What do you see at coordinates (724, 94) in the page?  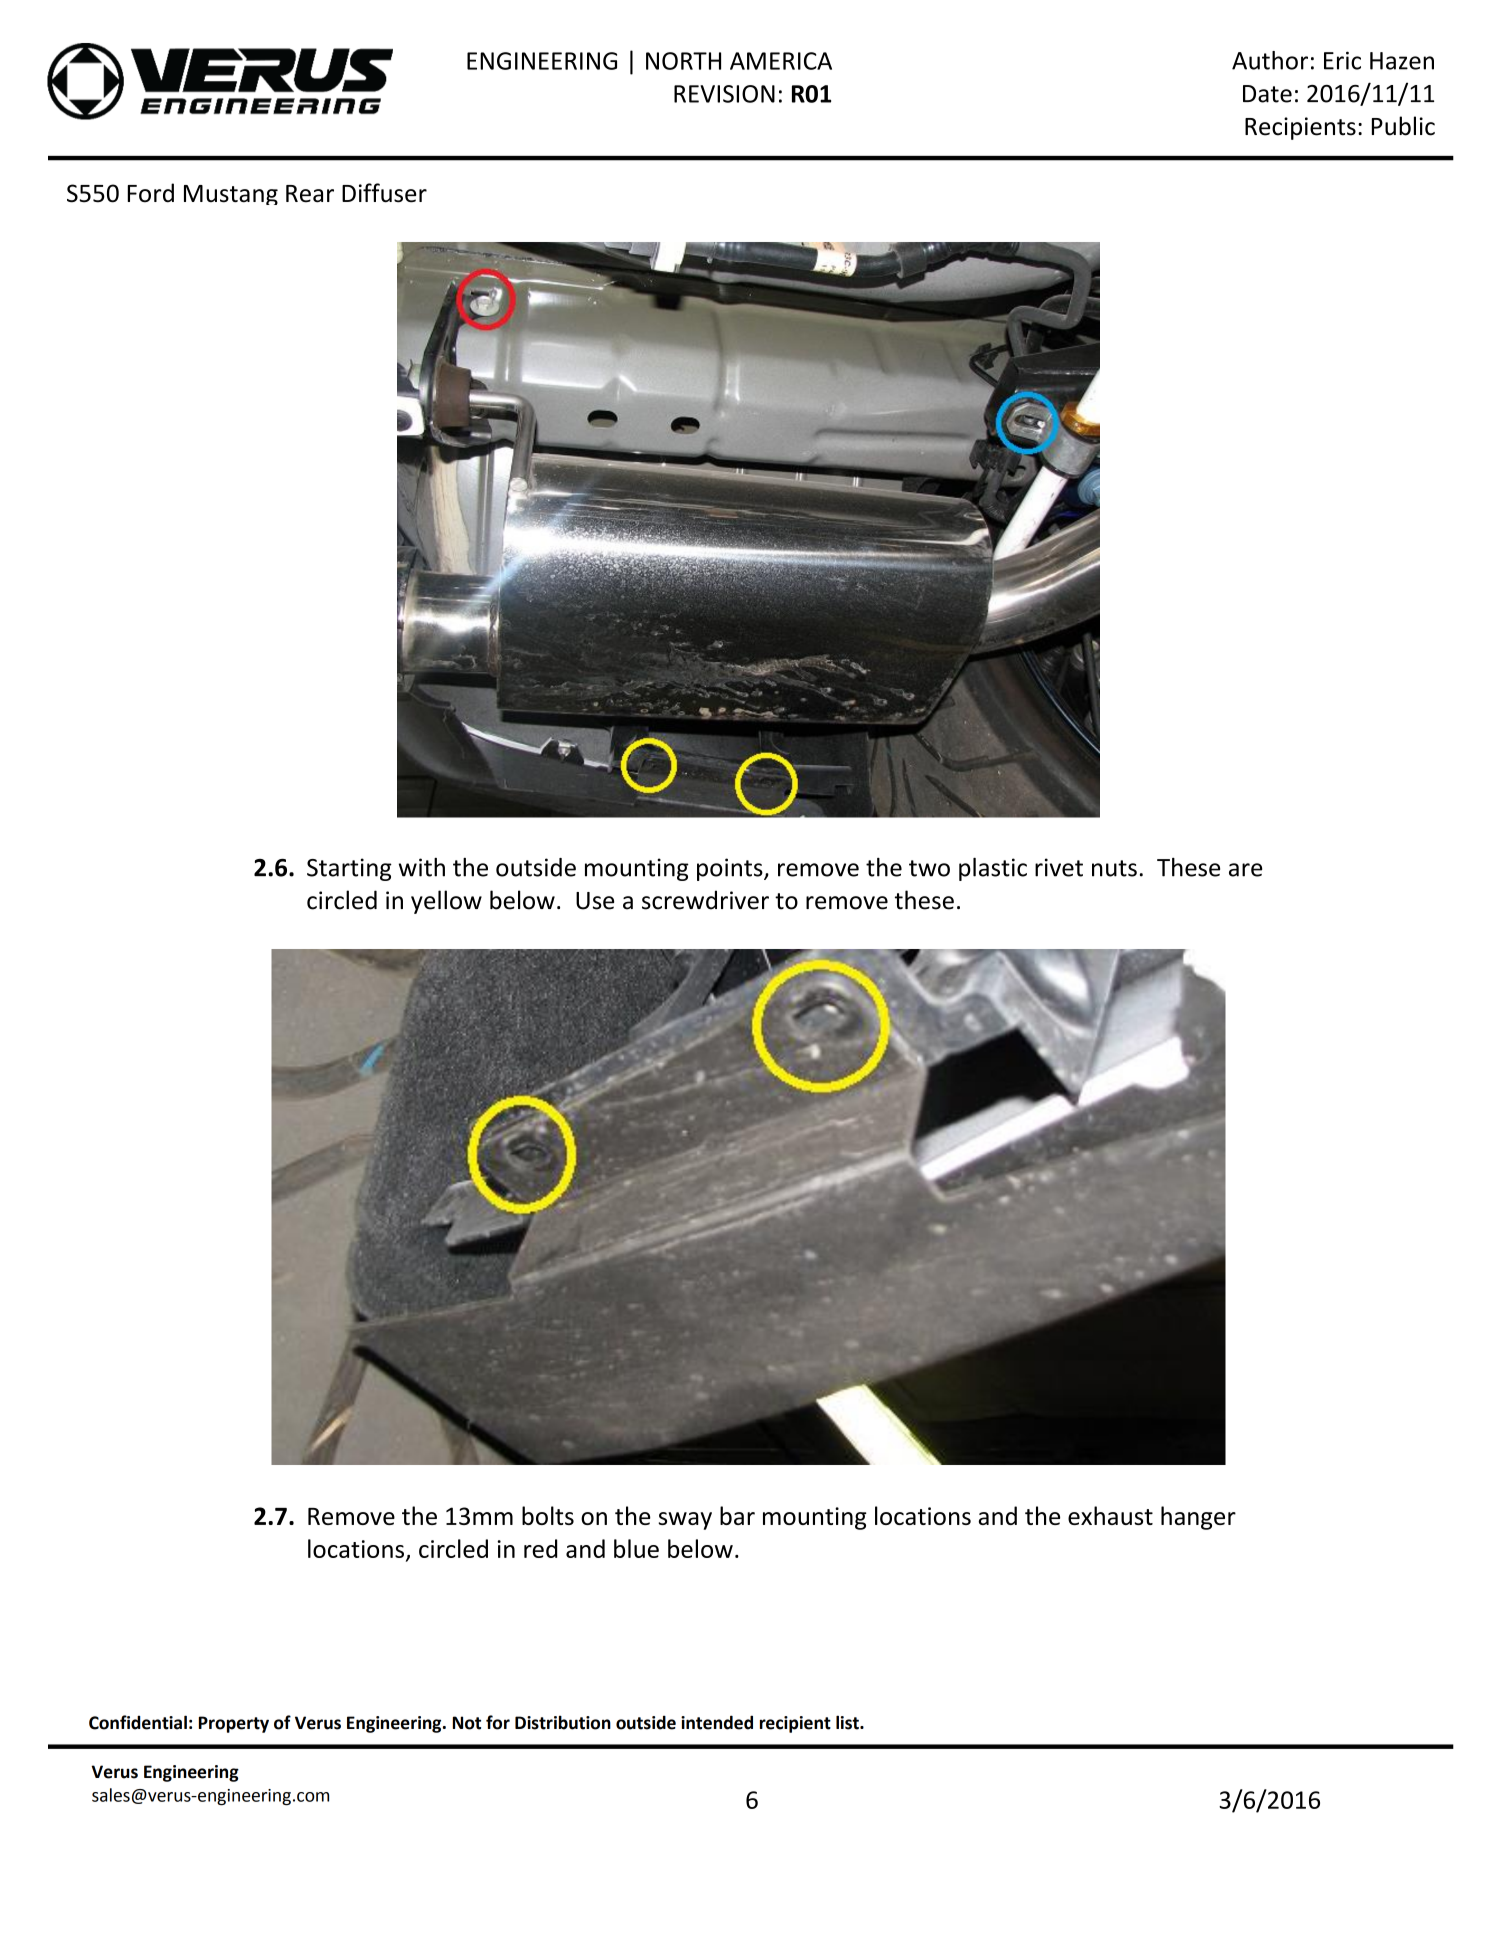 I see `REVISION` at bounding box center [724, 94].
